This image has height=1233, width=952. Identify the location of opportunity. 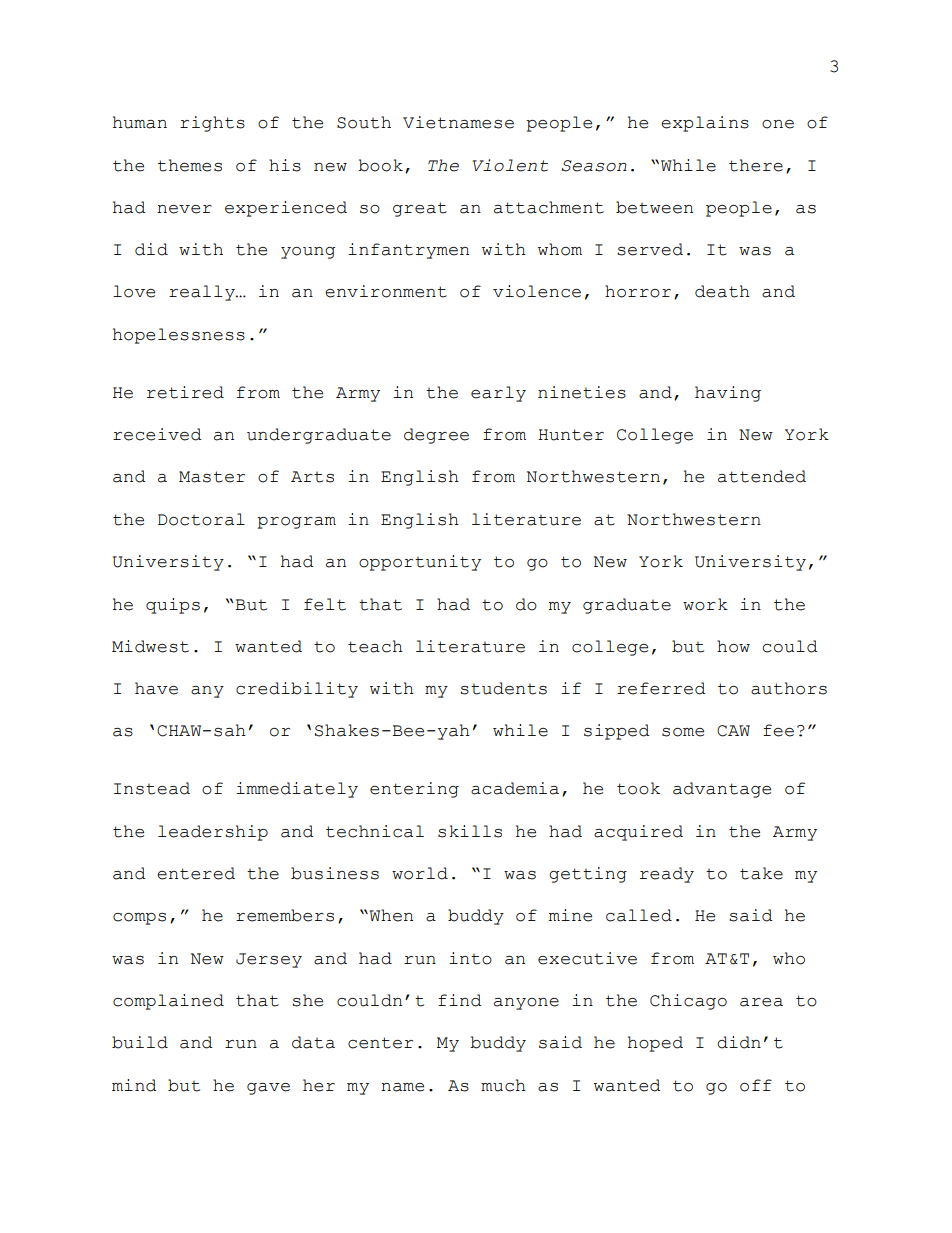
(420, 563).
